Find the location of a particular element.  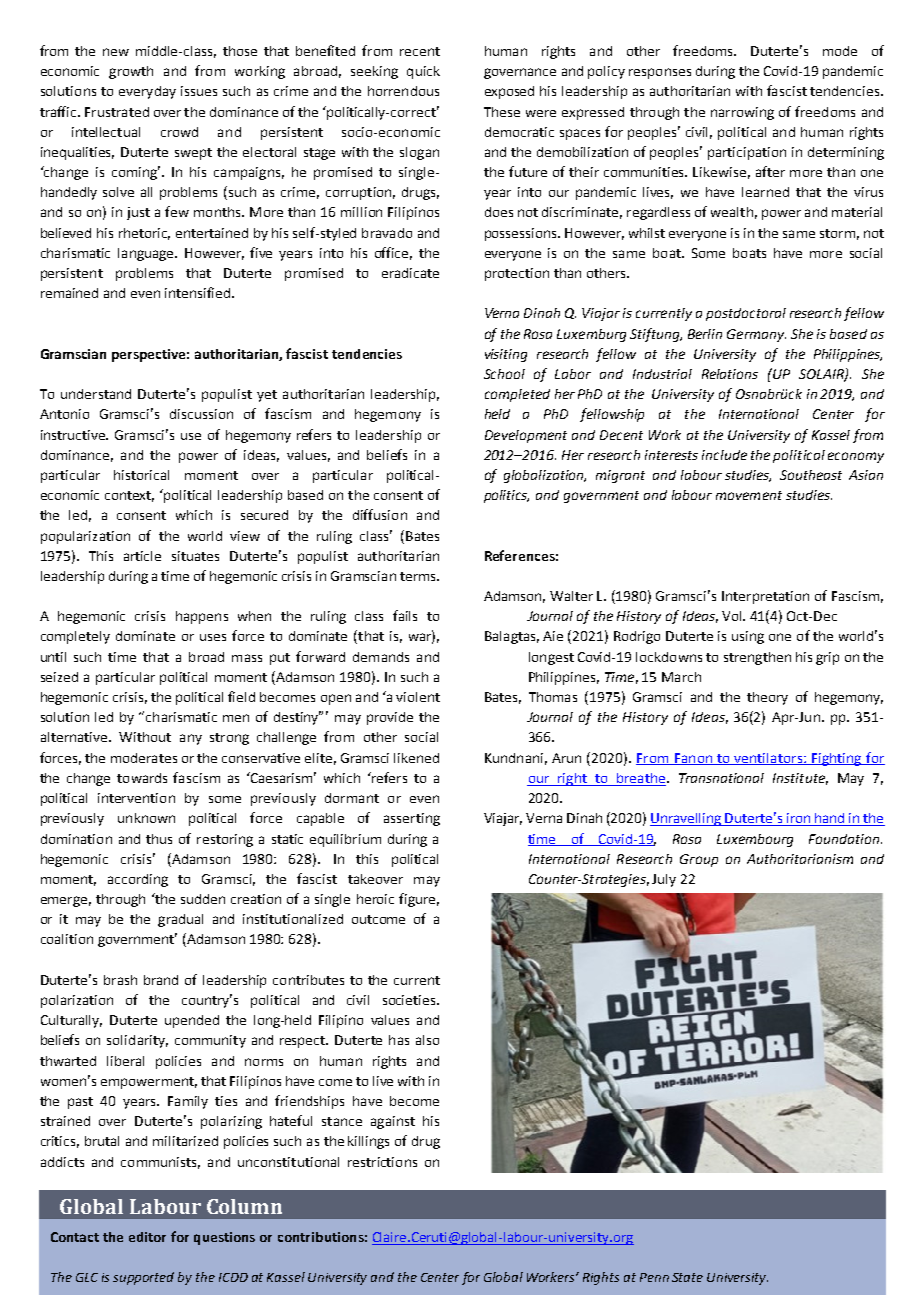

movement is located at coordinates (749, 495).
